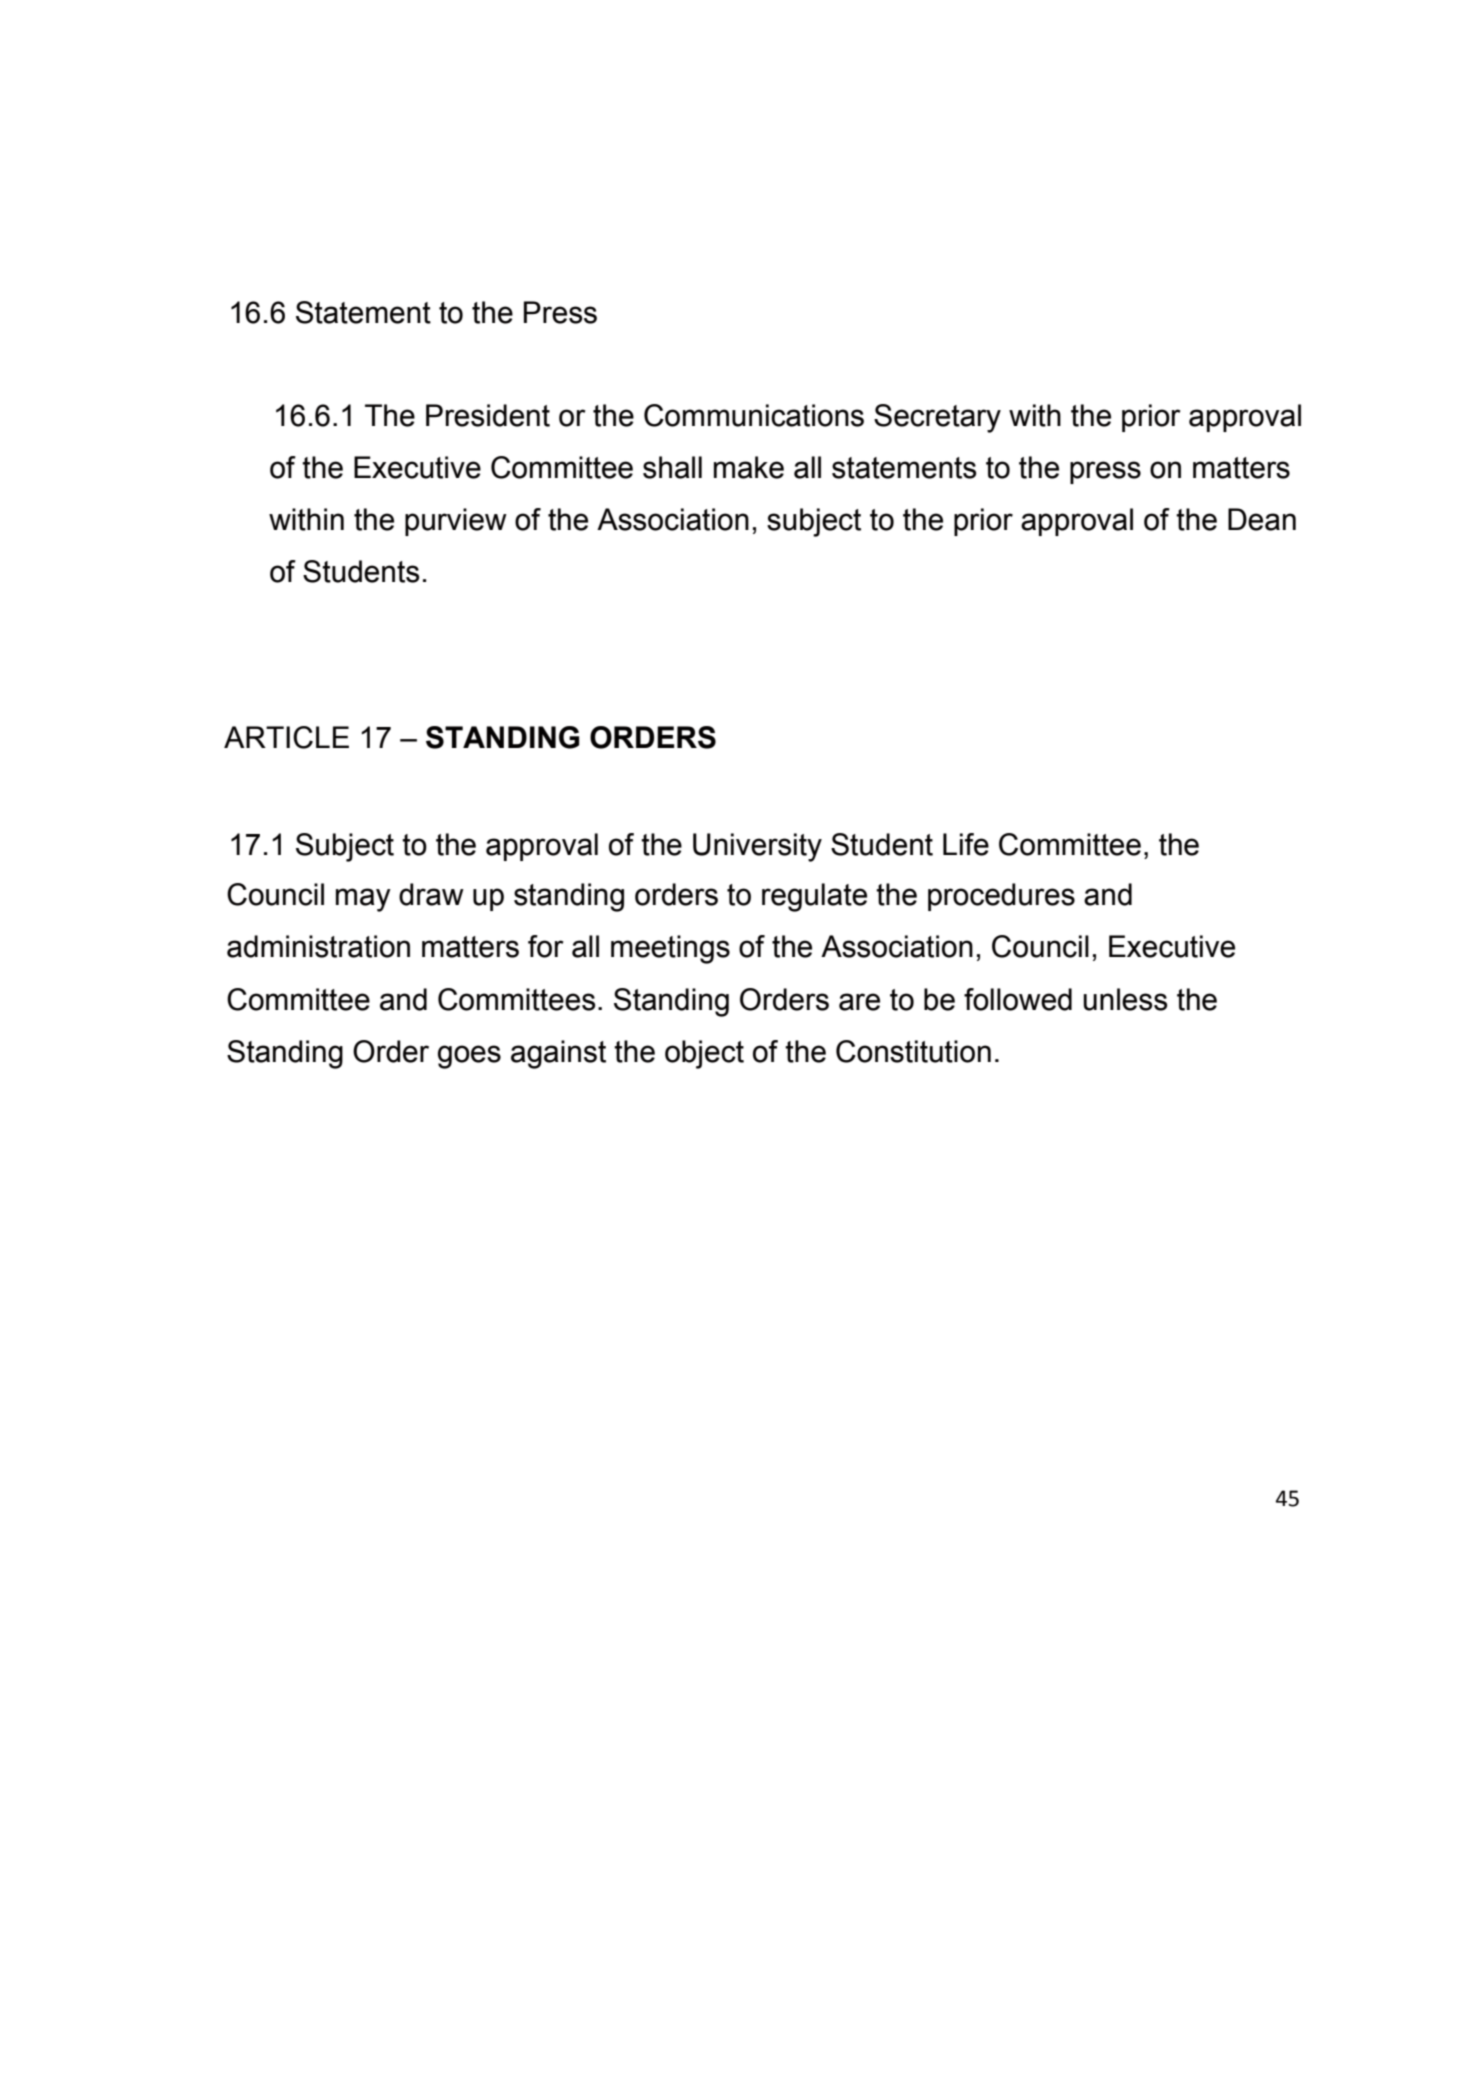  I want to click on goes, so click(469, 1057).
